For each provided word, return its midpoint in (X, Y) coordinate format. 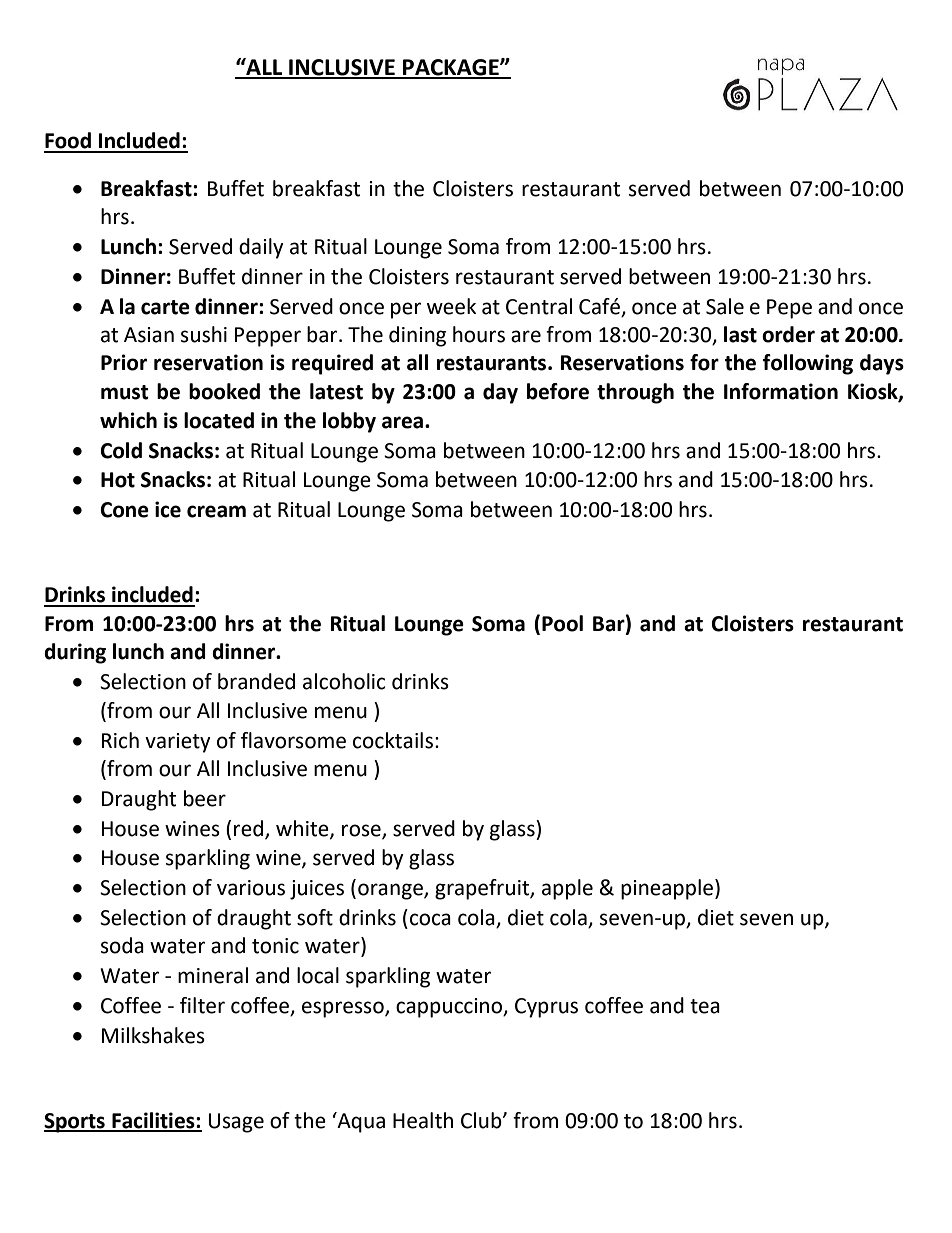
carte (165, 307)
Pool (562, 623)
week (451, 306)
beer (205, 798)
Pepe (789, 309)
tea (705, 1006)
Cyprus (546, 1008)
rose (362, 831)
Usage (236, 1123)
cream (216, 511)
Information (781, 391)
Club (482, 1120)
